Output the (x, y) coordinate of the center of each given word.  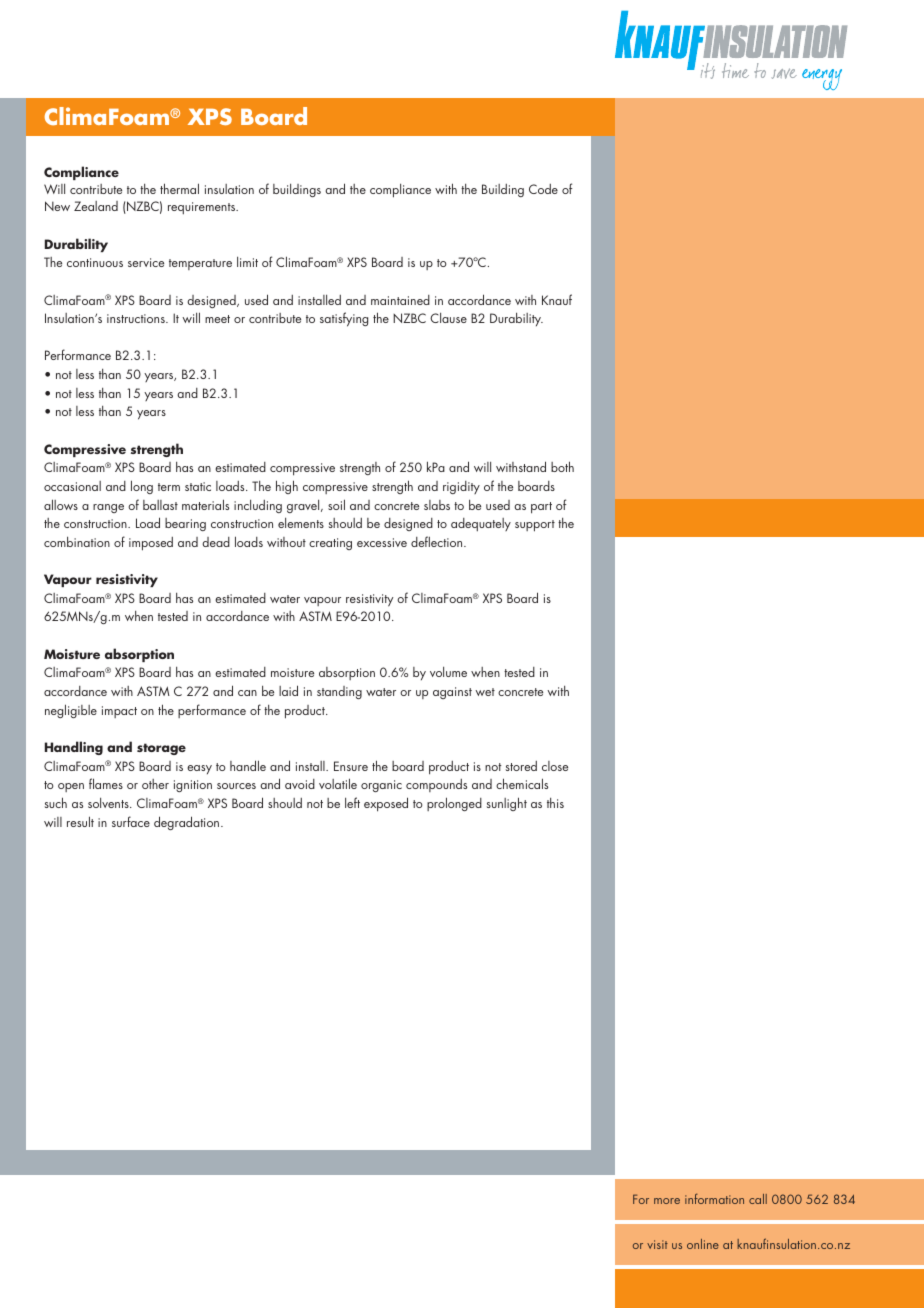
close (555, 766)
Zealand (96, 206)
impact (119, 712)
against (452, 693)
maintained (400, 300)
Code (543, 189)
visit (657, 1244)
